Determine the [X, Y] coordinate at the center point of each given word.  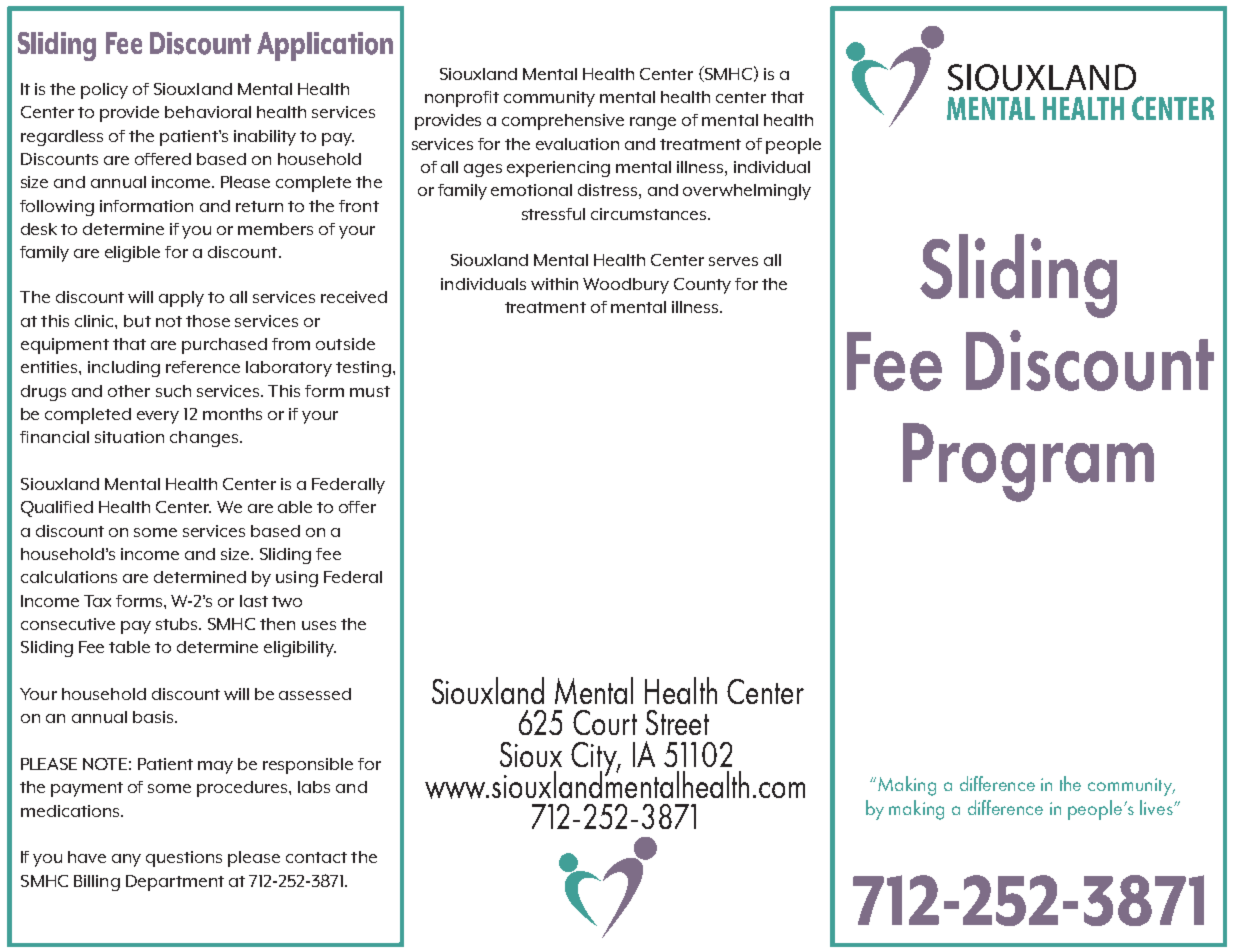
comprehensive [563, 122]
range [653, 123]
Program [1028, 462]
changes [204, 439]
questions [184, 859]
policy [104, 91]
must [370, 391]
